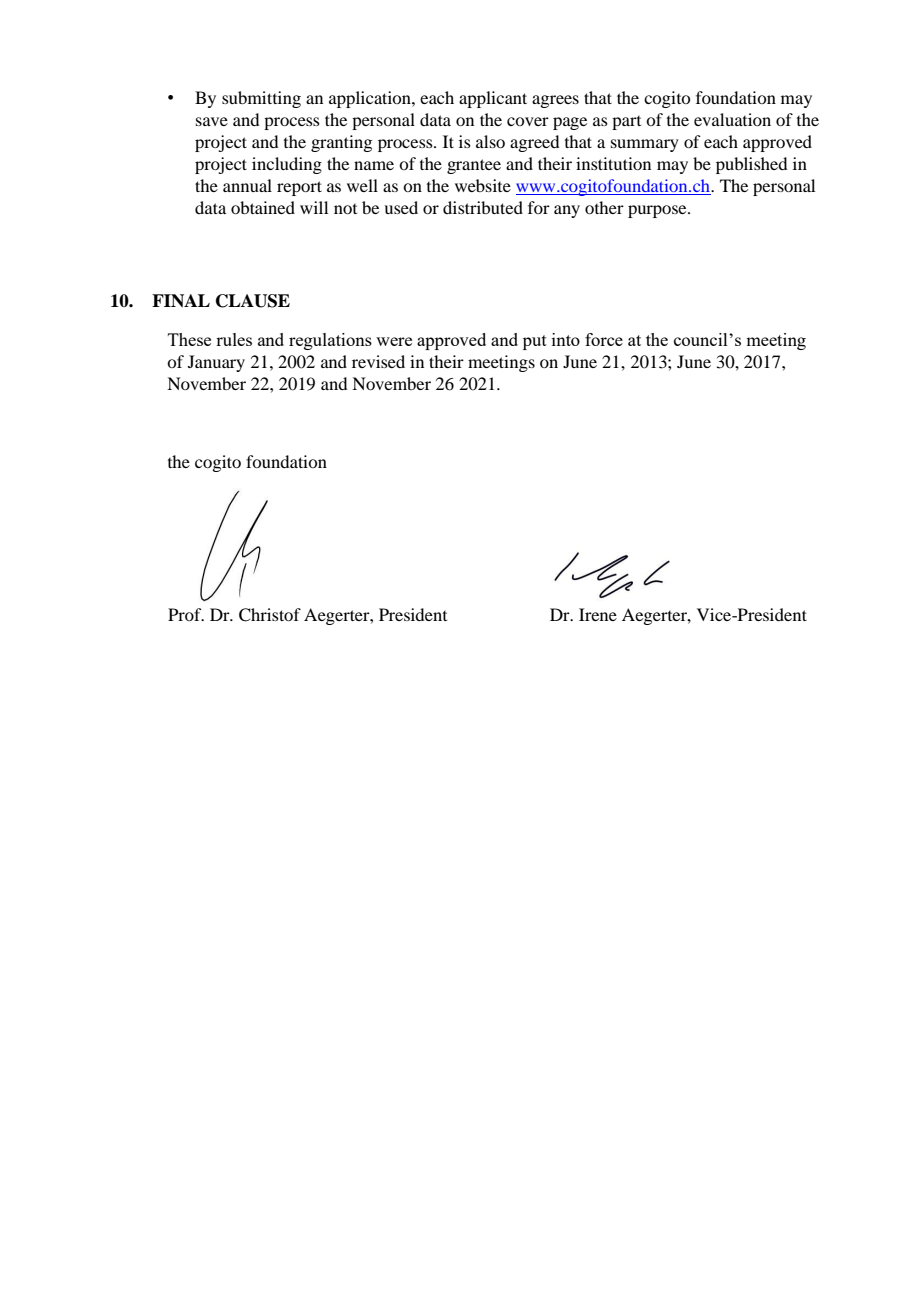 The width and height of the screenshot is (924, 1308). What do you see at coordinates (263, 207) in the screenshot?
I see `obtained` at bounding box center [263, 207].
